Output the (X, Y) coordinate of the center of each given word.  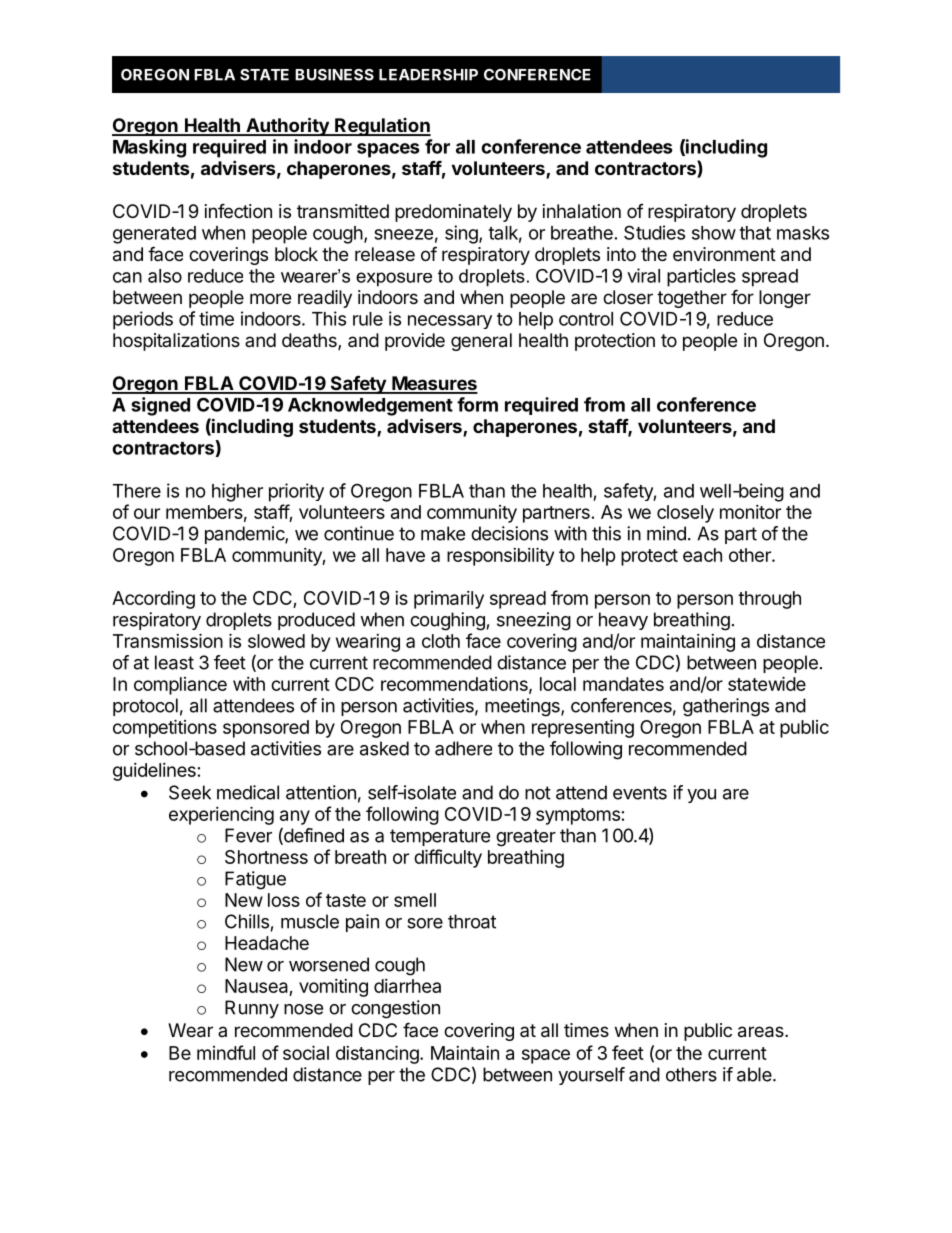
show (714, 233)
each (702, 555)
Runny (252, 1009)
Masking (149, 148)
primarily (449, 600)
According (153, 599)
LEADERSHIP (428, 75)
